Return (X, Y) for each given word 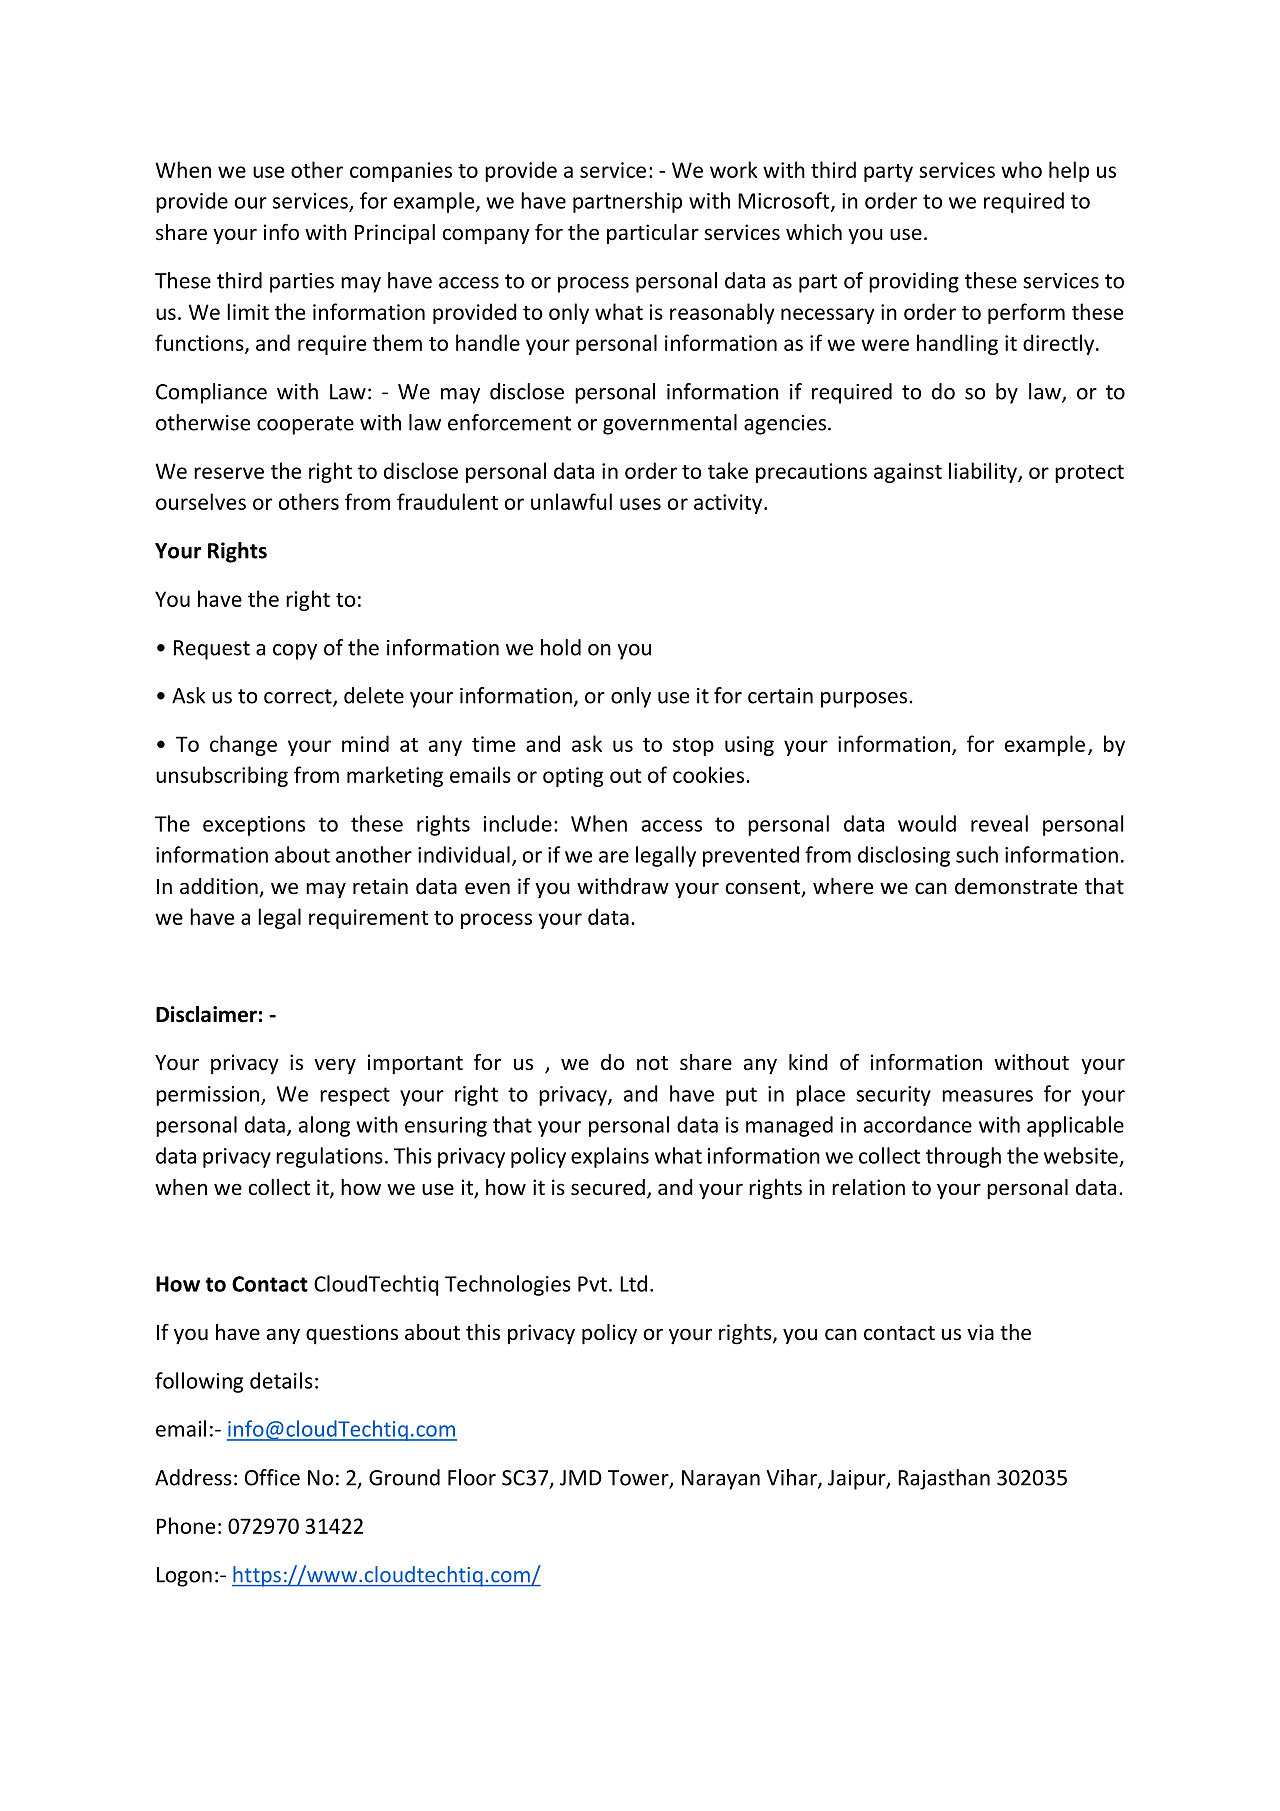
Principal (395, 234)
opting (573, 777)
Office (272, 1477)
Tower (639, 1479)
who (1021, 169)
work (734, 169)
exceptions (254, 826)
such (977, 854)
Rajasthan (944, 1479)
